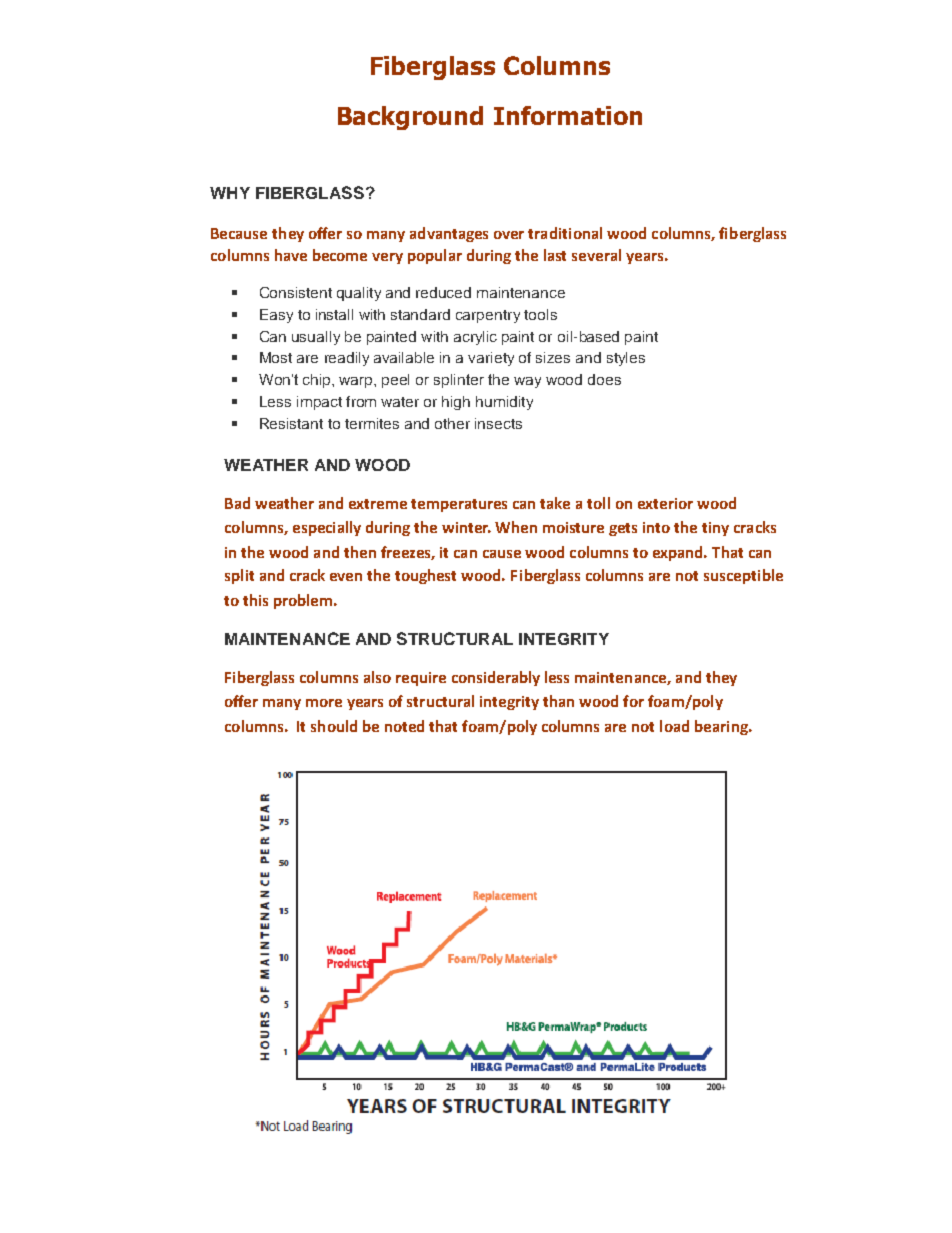 The height and width of the page is (1233, 952). Describe the element at coordinates (496, 678) in the page. I see `considerably` at that location.
